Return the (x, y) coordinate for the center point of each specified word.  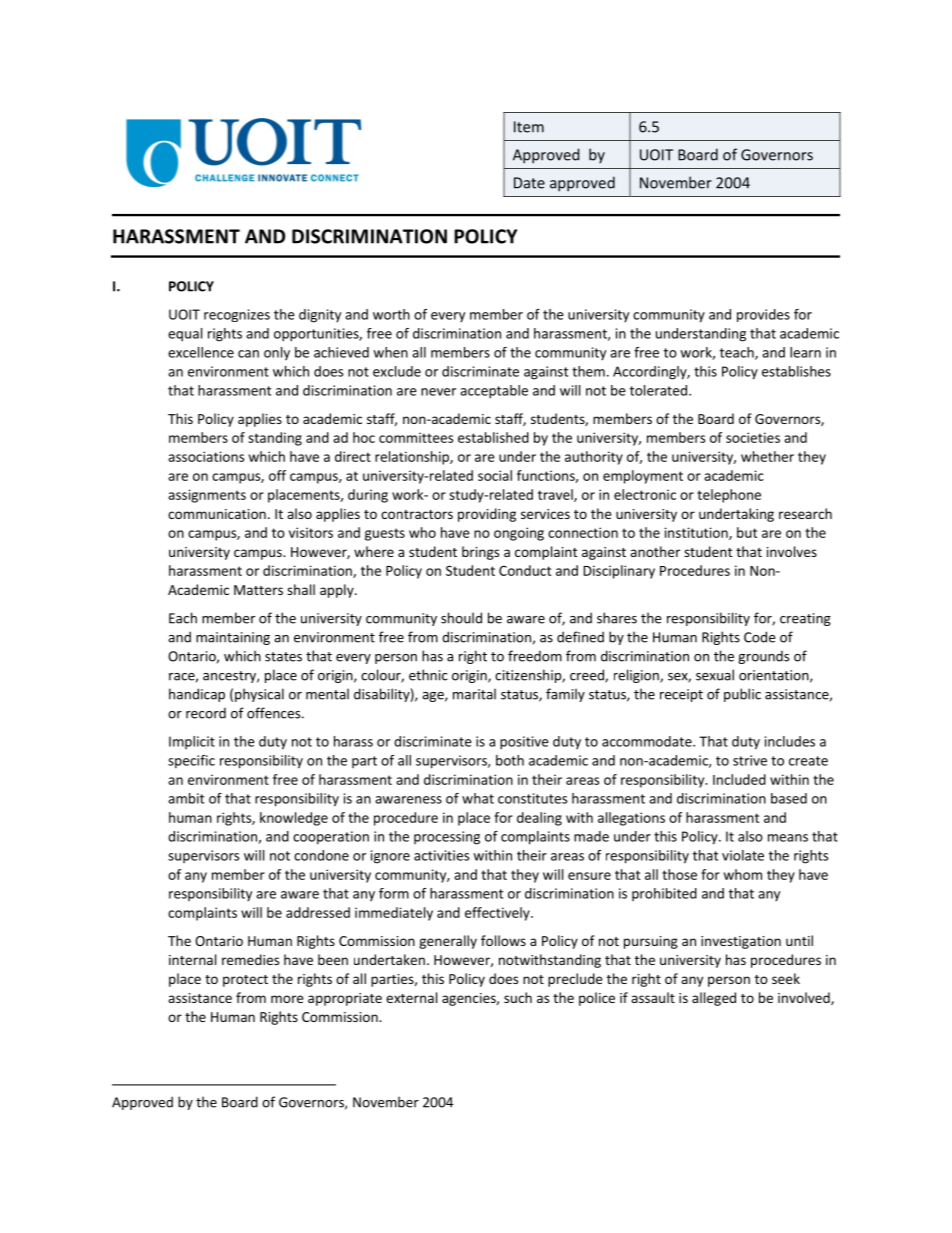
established (493, 437)
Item (529, 127)
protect (245, 981)
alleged (714, 999)
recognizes (237, 315)
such (518, 997)
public (742, 695)
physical (259, 695)
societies (753, 437)
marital (474, 694)
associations (206, 456)
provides (763, 315)
